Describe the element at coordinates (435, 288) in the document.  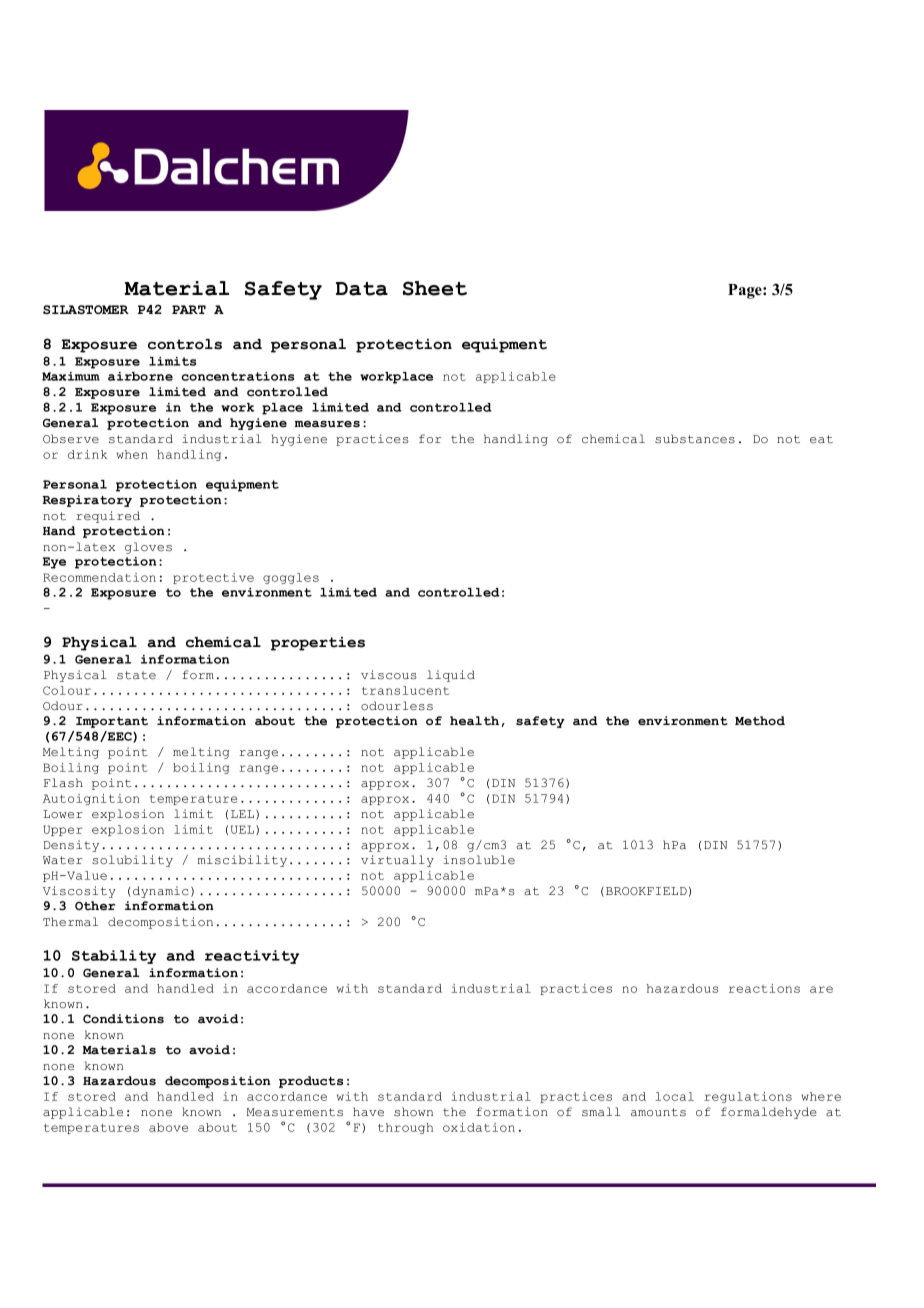
I see `Sheet` at that location.
